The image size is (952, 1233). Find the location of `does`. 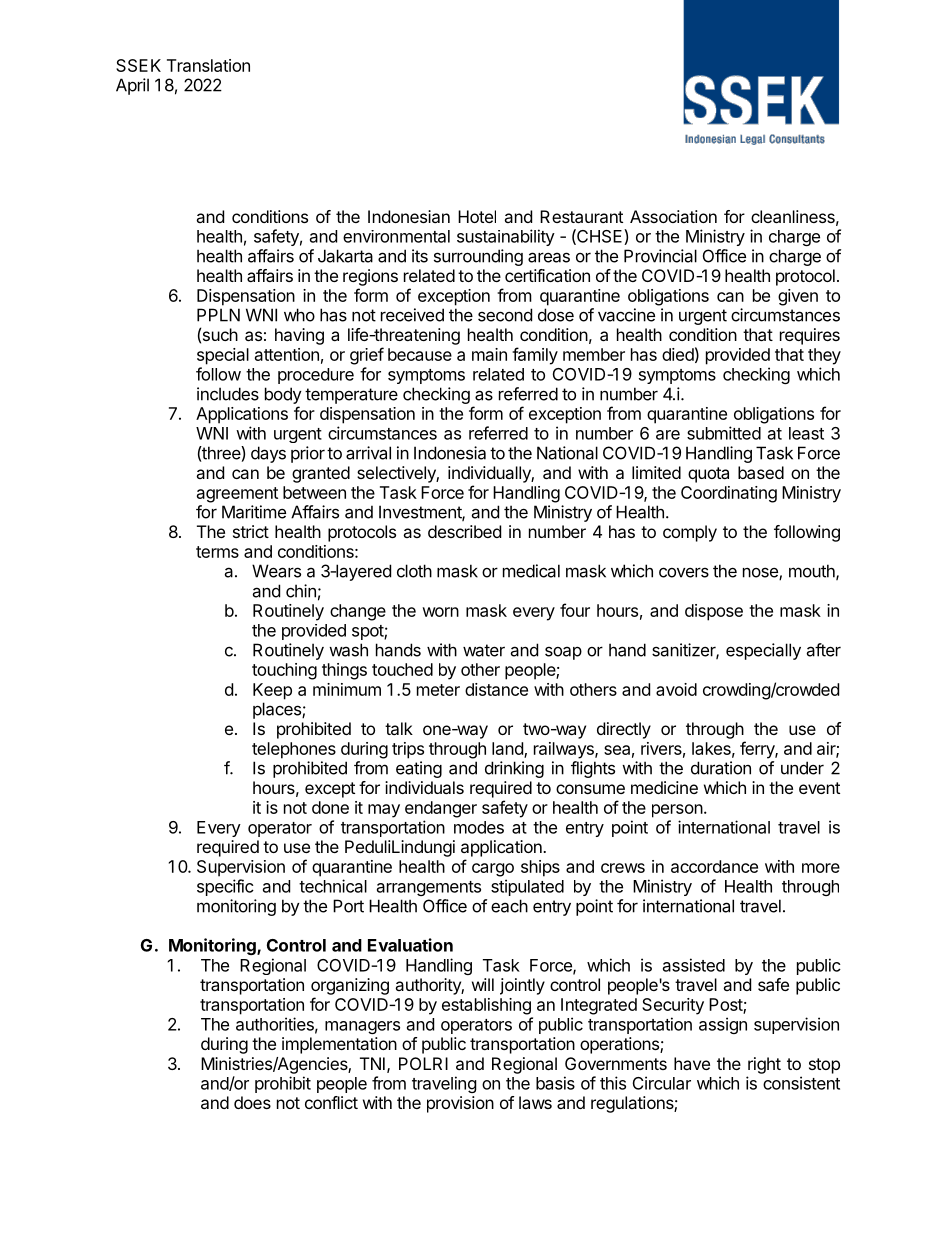

does is located at coordinates (252, 1102).
